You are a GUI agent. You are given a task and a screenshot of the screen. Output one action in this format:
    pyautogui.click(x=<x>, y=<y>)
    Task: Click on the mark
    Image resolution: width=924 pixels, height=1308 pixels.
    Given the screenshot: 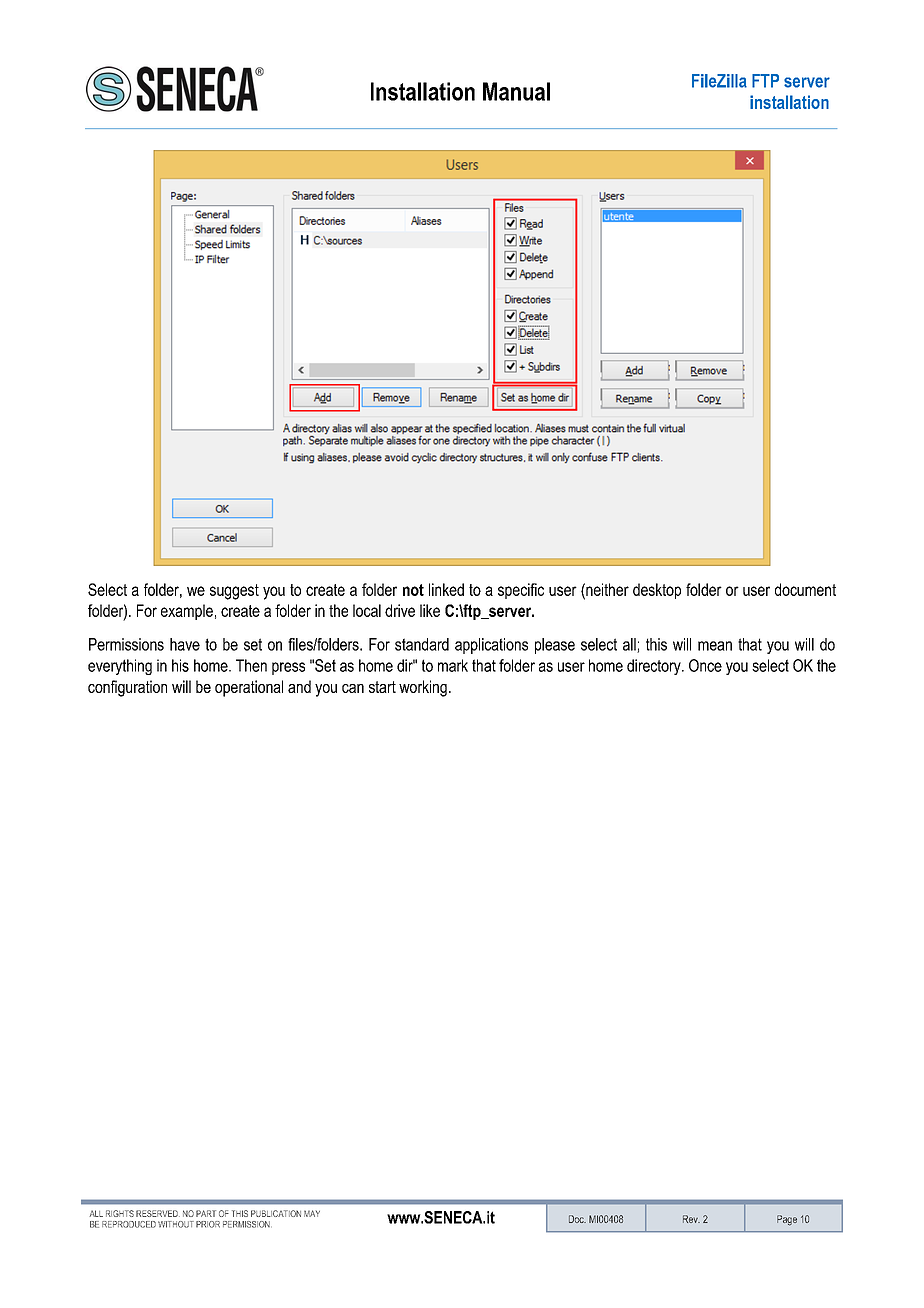 What is the action you would take?
    pyautogui.click(x=453, y=665)
